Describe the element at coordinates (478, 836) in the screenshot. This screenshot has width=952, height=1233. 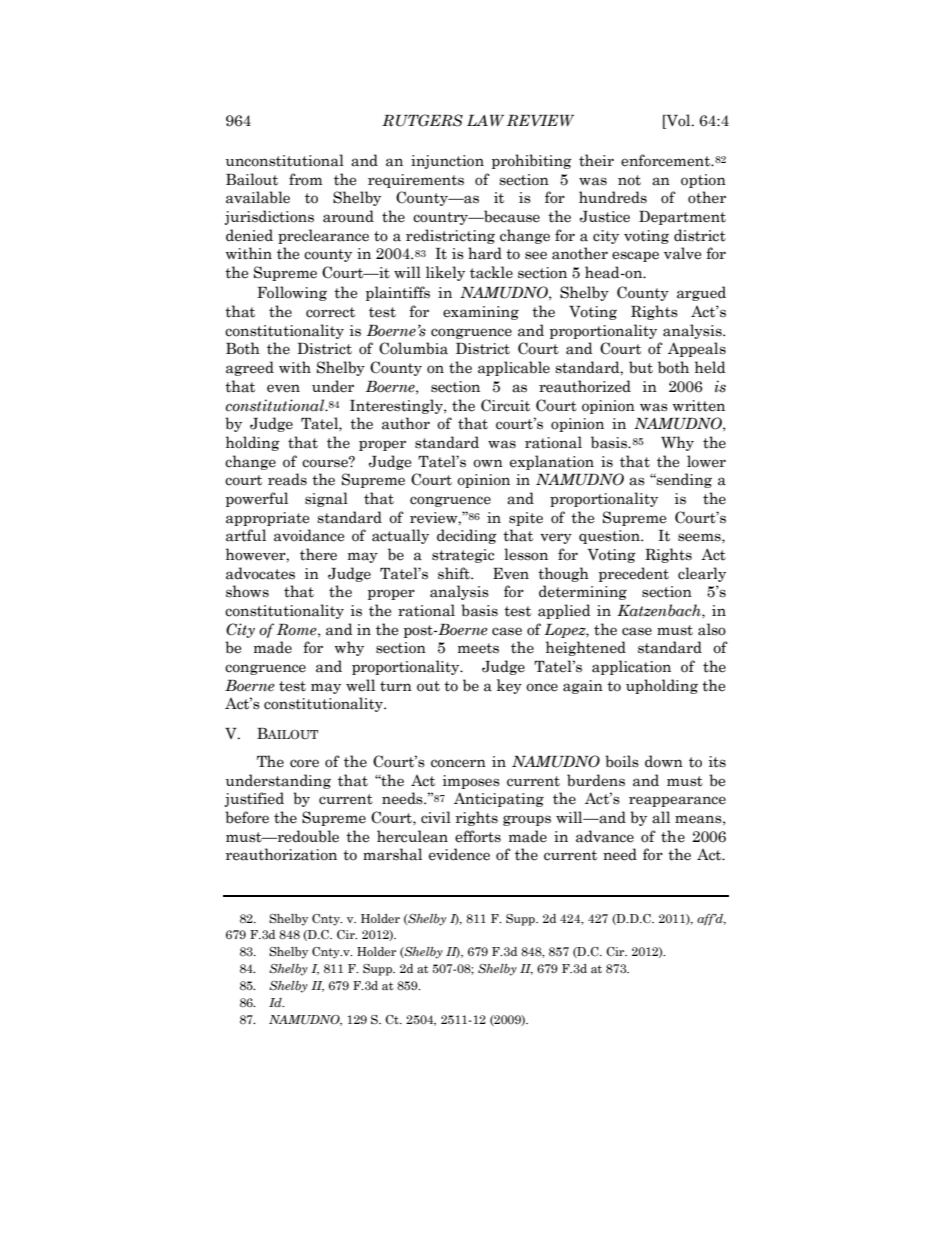
I see `efforts` at that location.
